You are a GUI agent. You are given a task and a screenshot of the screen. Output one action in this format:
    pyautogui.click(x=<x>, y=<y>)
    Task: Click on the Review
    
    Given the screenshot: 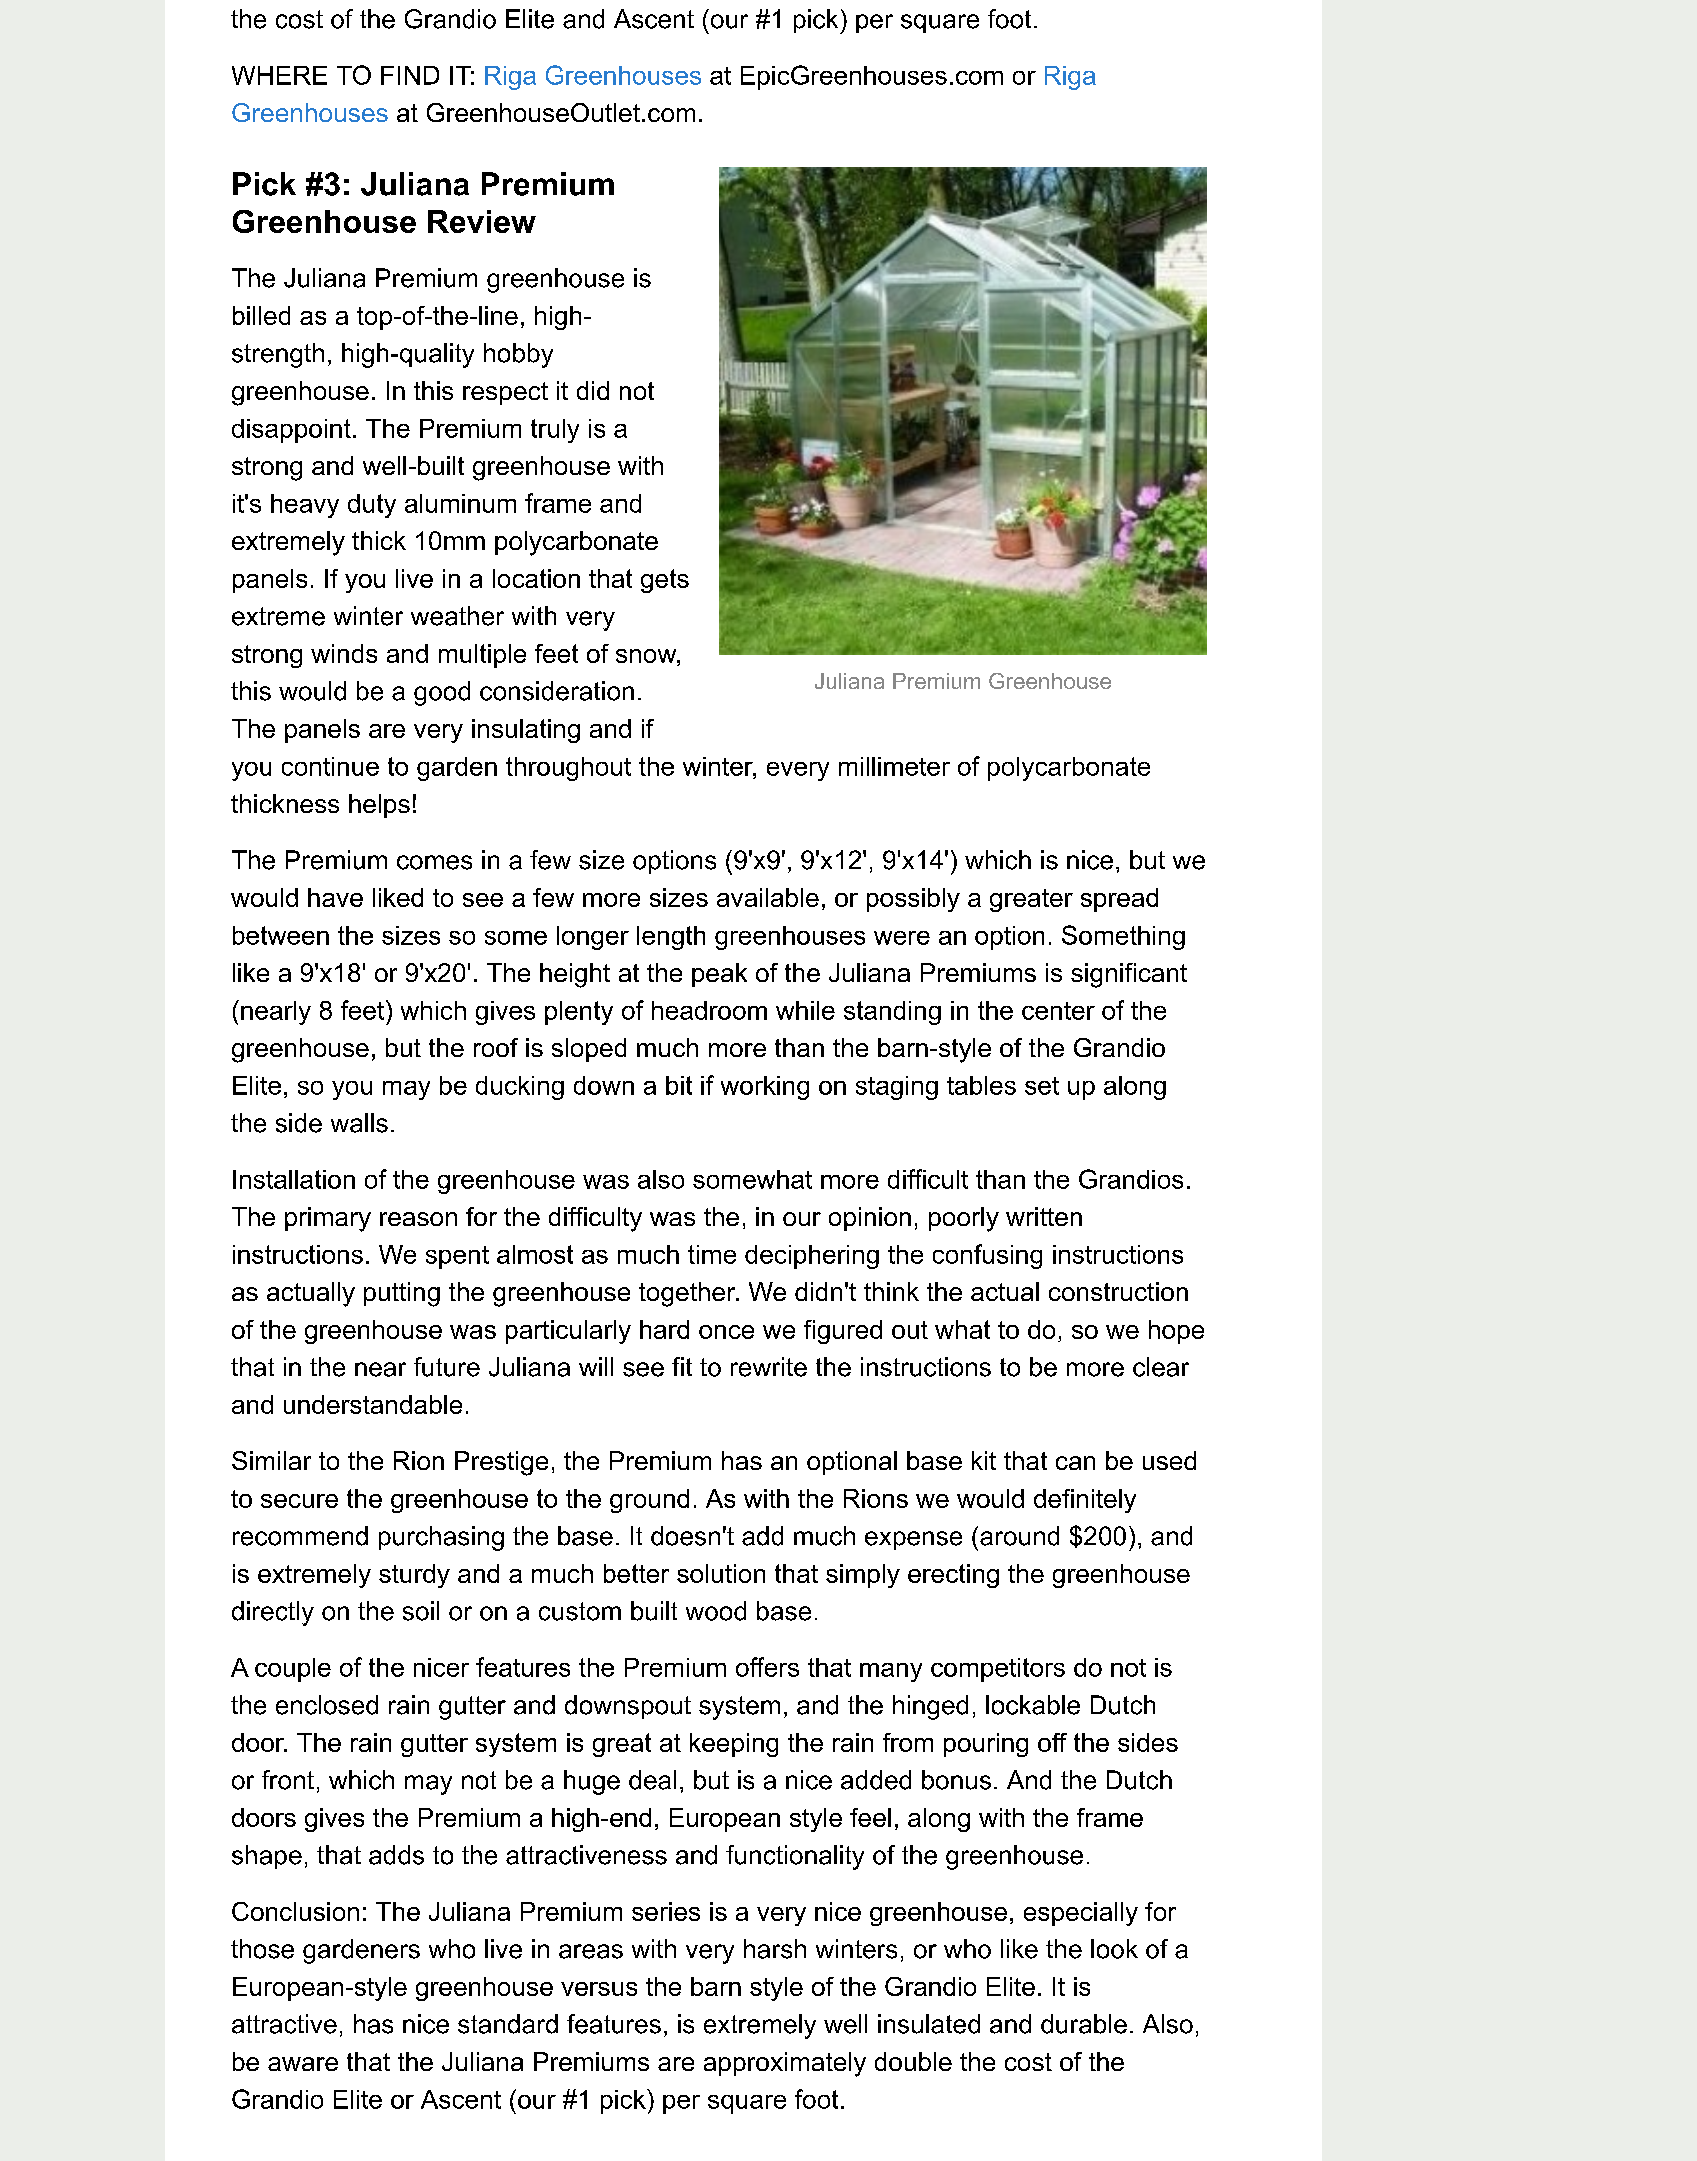 What is the action you would take?
    pyautogui.click(x=482, y=221)
